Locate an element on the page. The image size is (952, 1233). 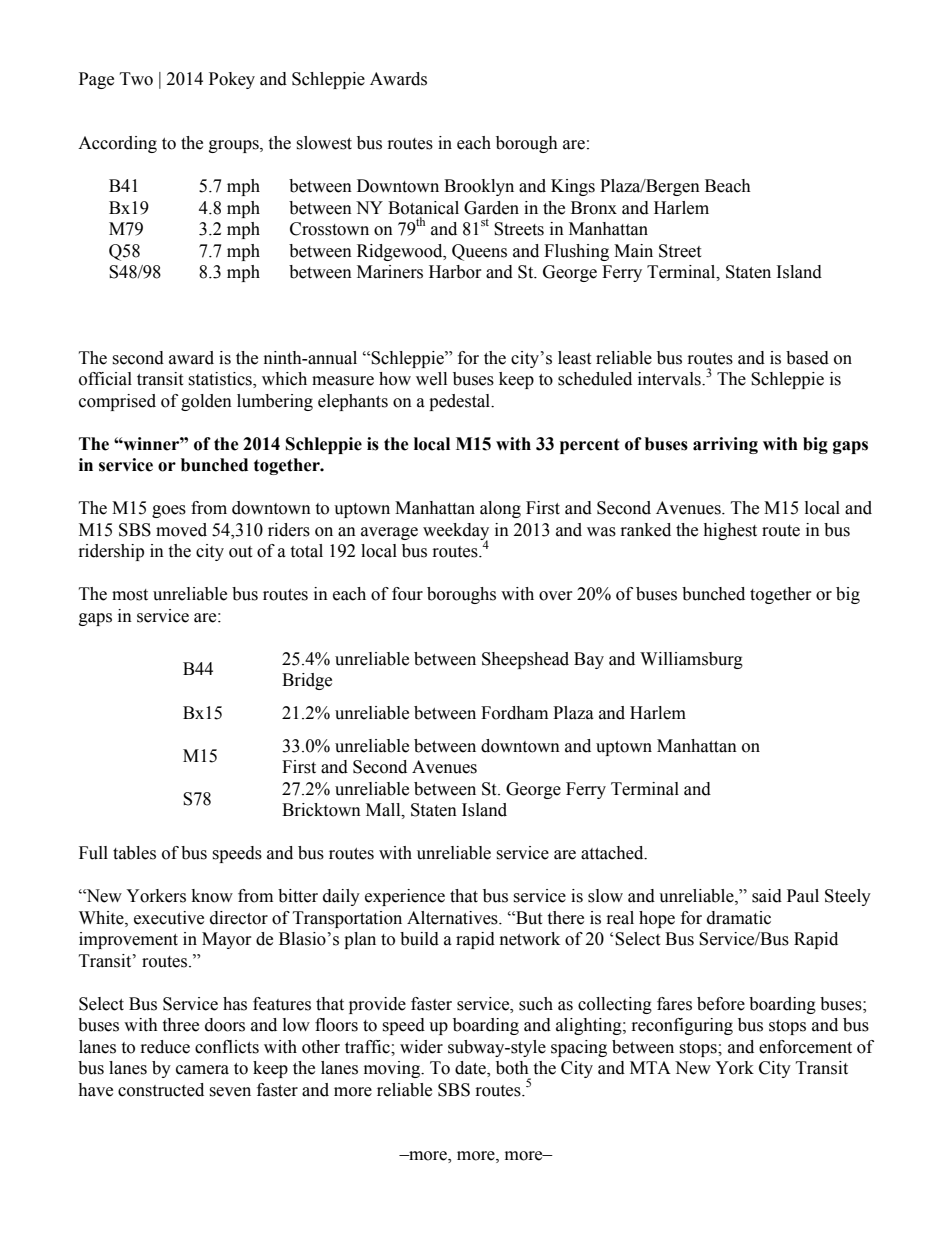
camera is located at coordinates (202, 1070).
